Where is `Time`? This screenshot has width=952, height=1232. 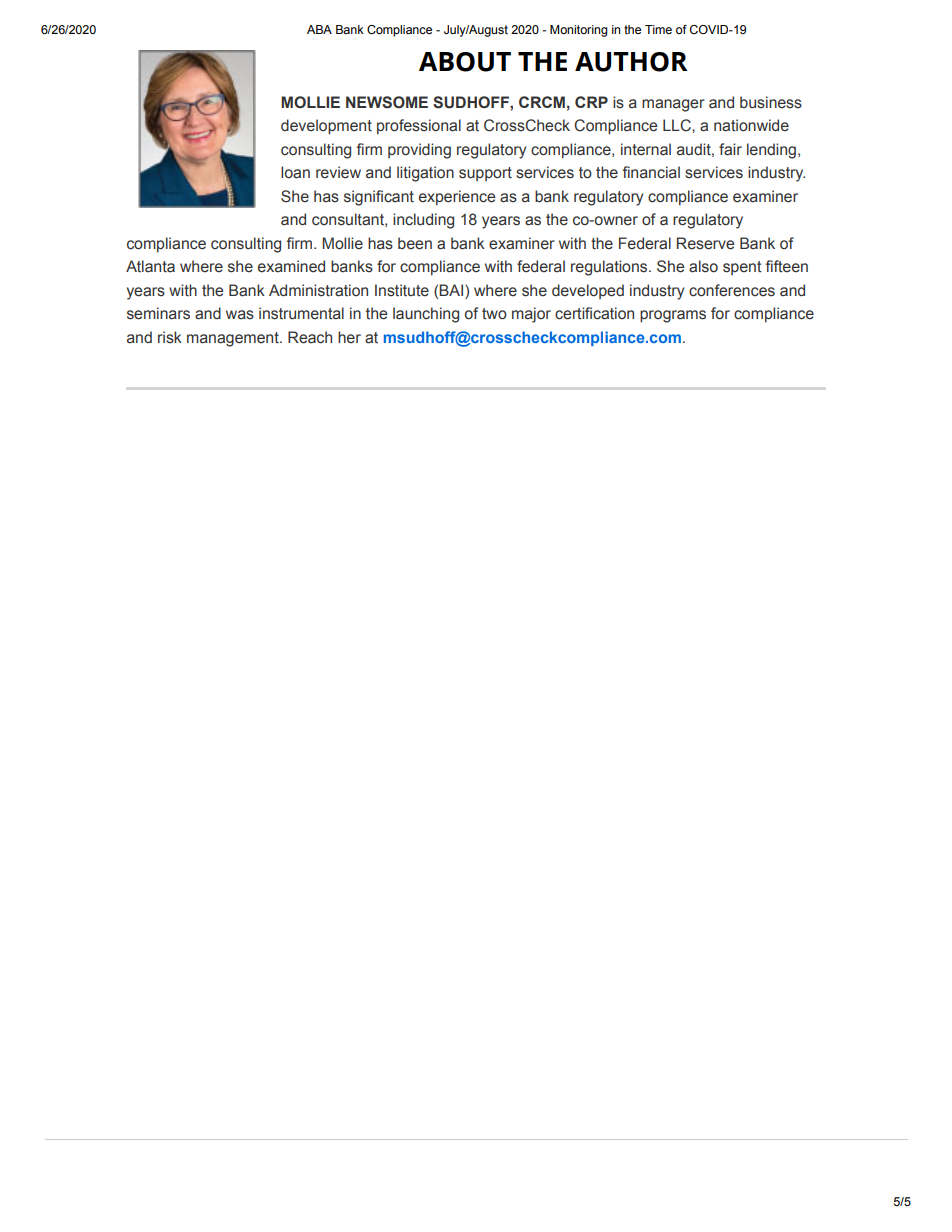
Time is located at coordinates (658, 29).
